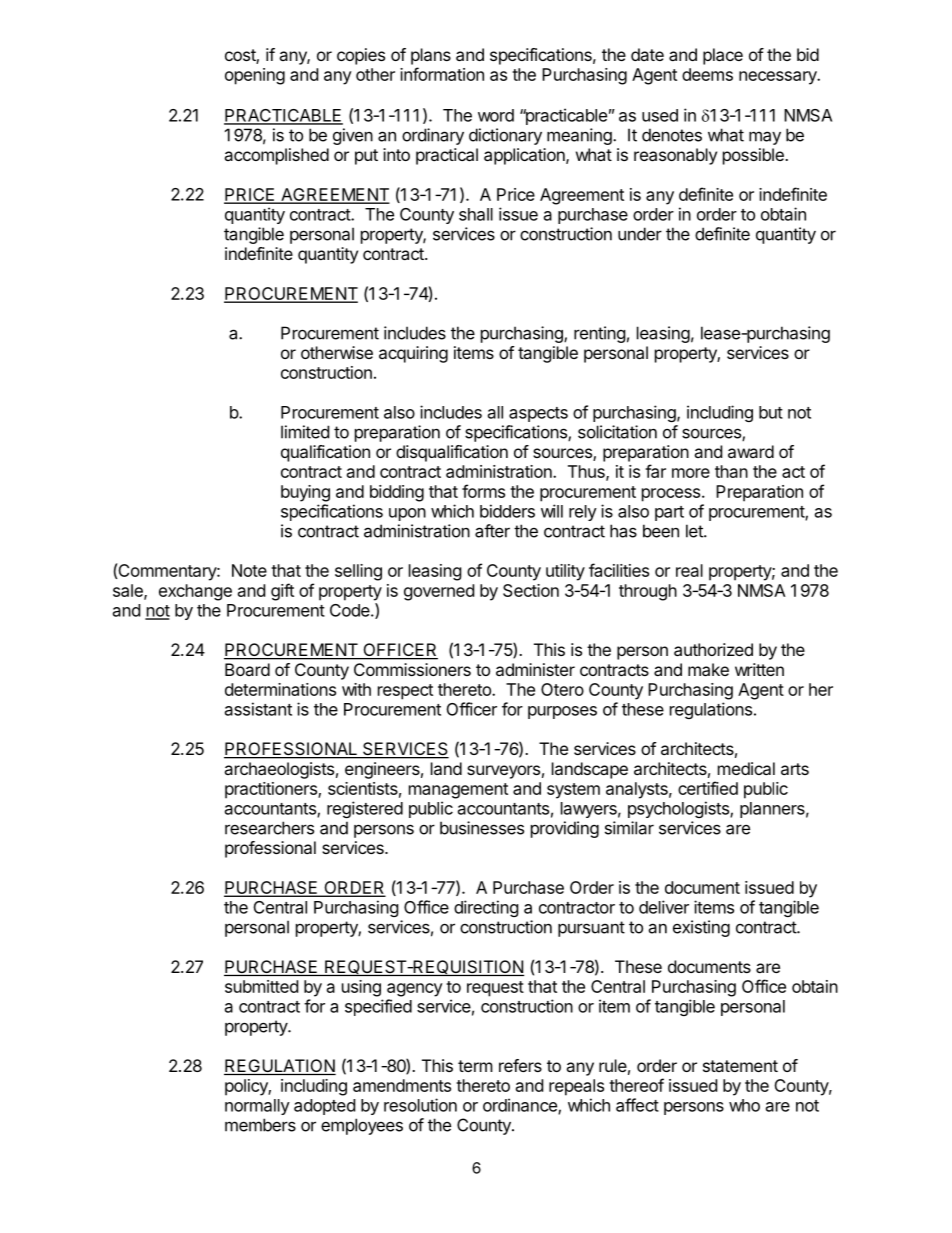  What do you see at coordinates (679, 809) in the document?
I see `psychologists` at bounding box center [679, 809].
